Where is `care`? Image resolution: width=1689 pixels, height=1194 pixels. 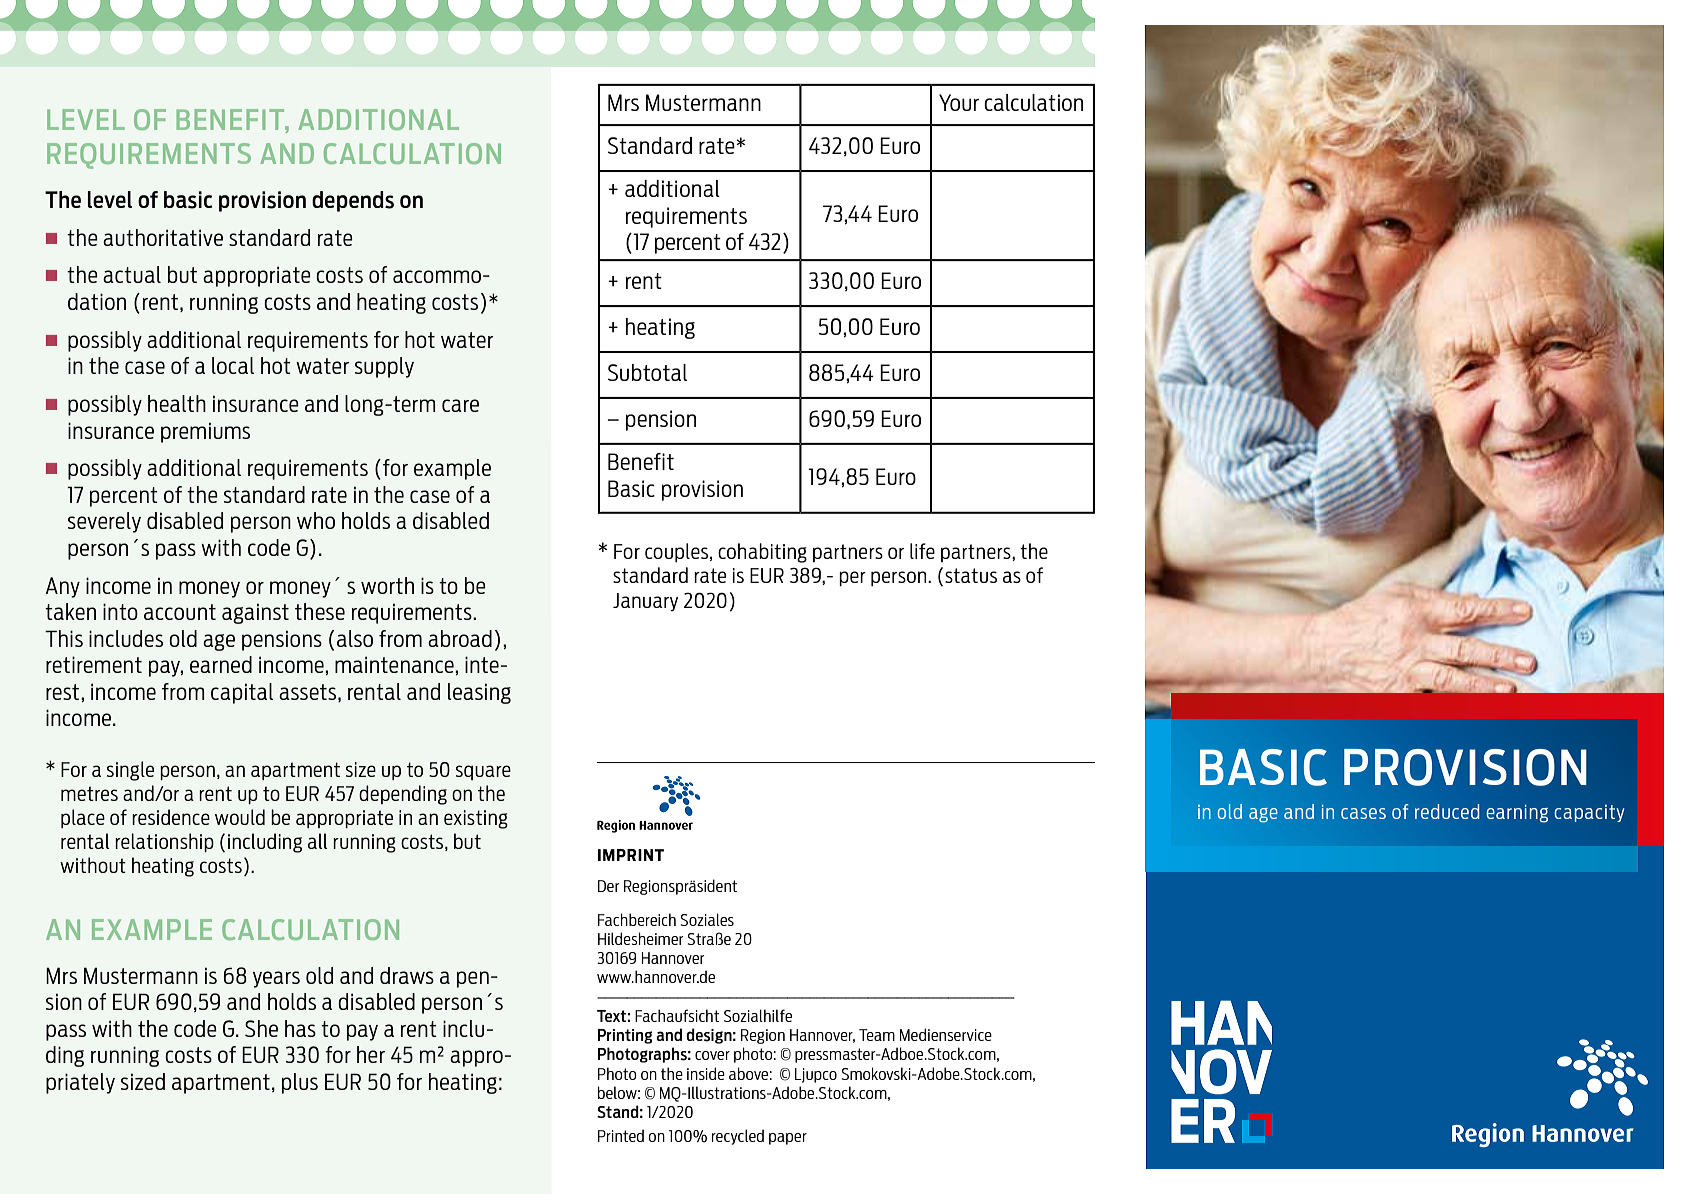 care is located at coordinates (460, 405).
